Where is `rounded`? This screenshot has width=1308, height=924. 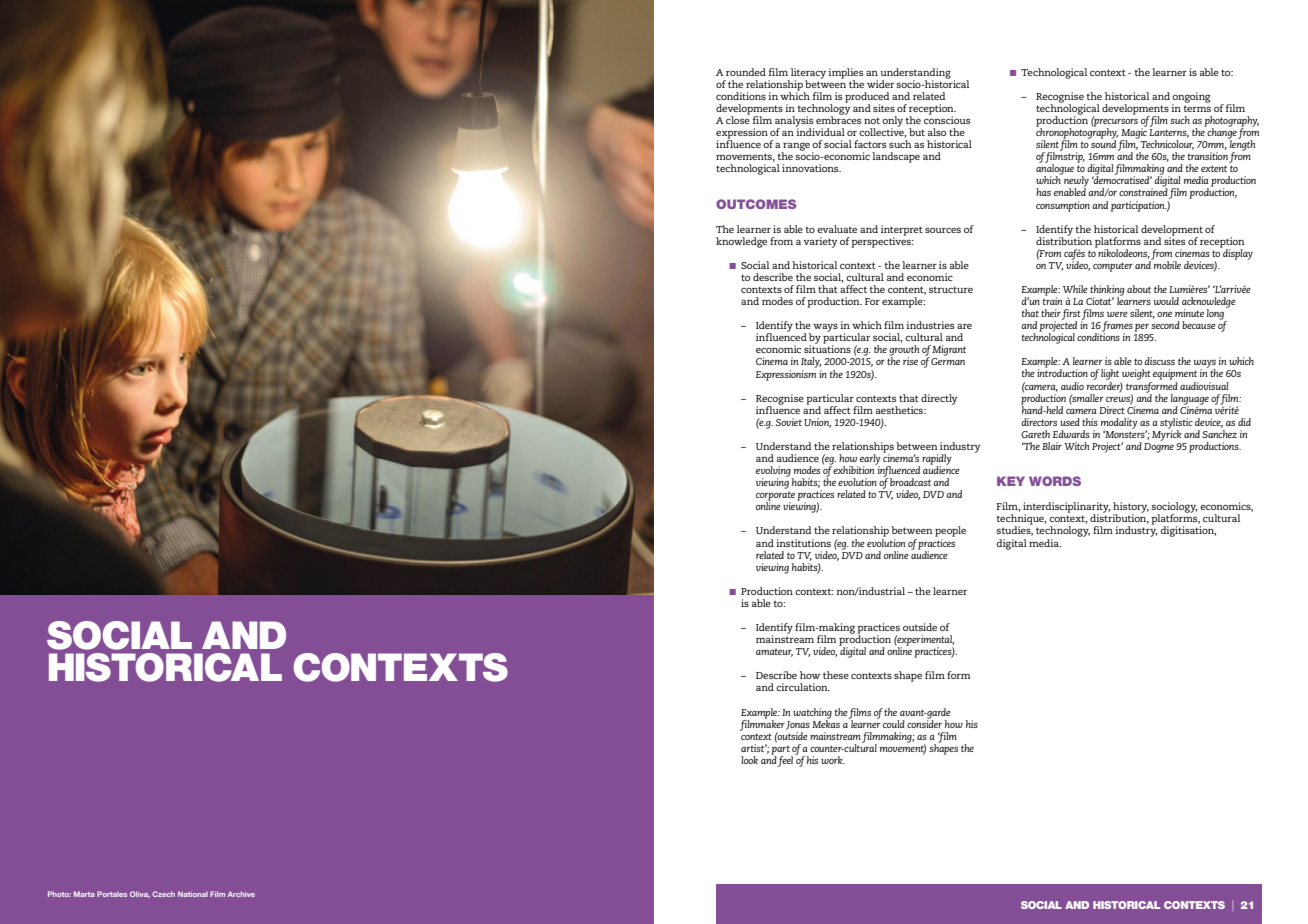
rounded is located at coordinates (746, 72).
